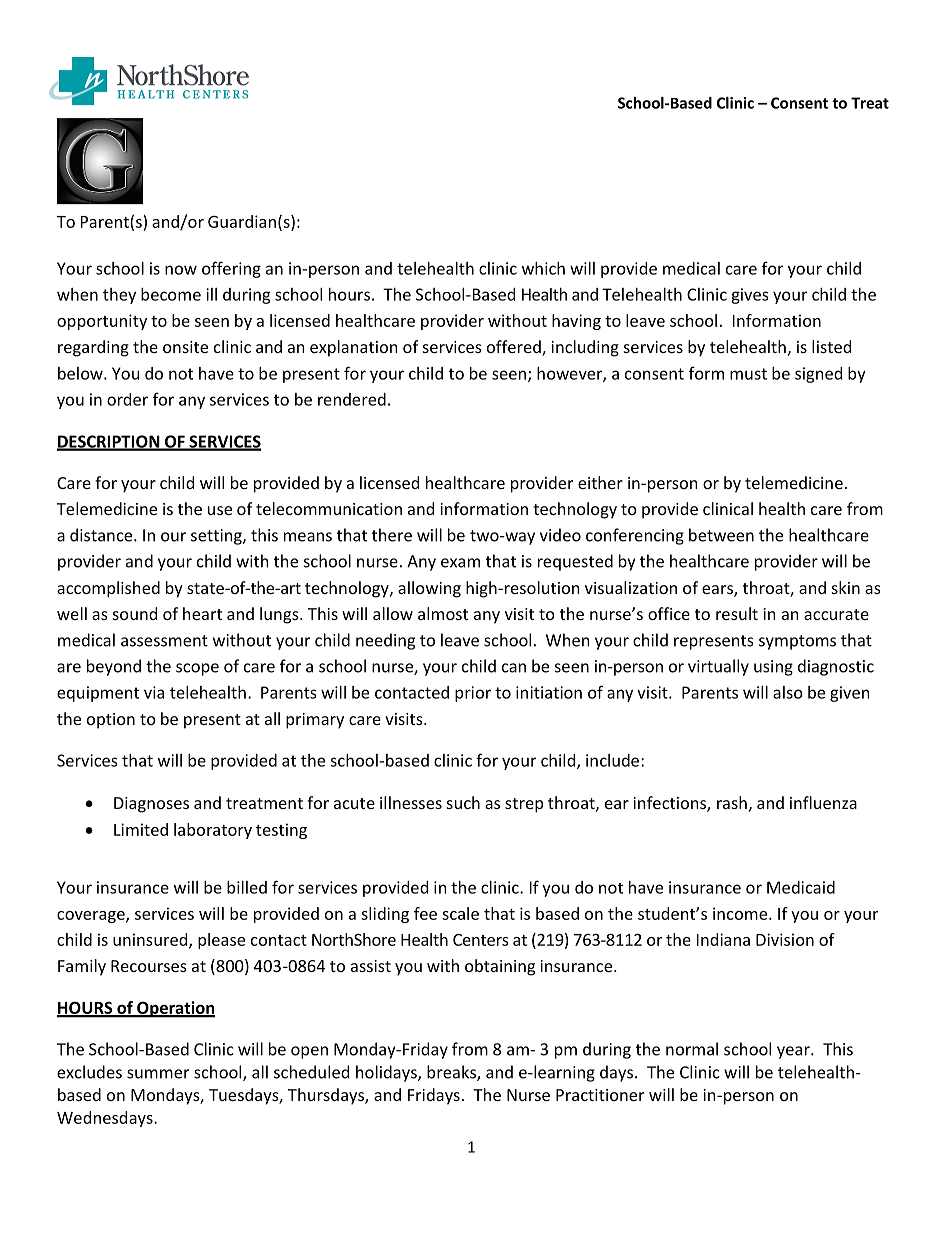  What do you see at coordinates (721, 535) in the image?
I see `between` at bounding box center [721, 535].
